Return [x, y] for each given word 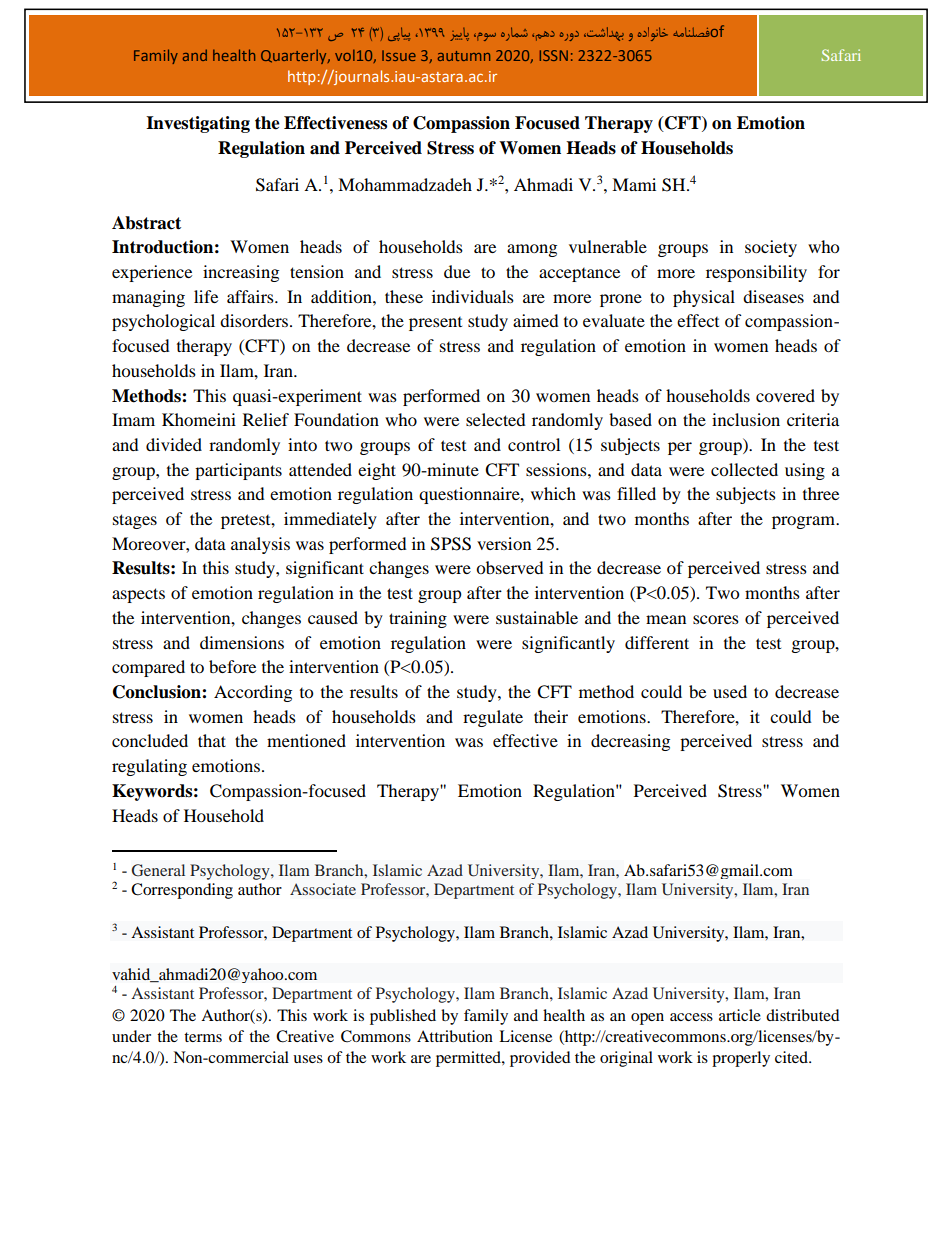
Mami [634, 184]
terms [203, 1037]
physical [704, 298]
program [804, 522]
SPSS [451, 544]
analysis [260, 545]
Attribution [455, 1036]
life [206, 296]
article [740, 1015]
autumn [464, 56]
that [212, 740]
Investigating [198, 124]
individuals [473, 296]
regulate [493, 718]
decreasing [630, 742]
